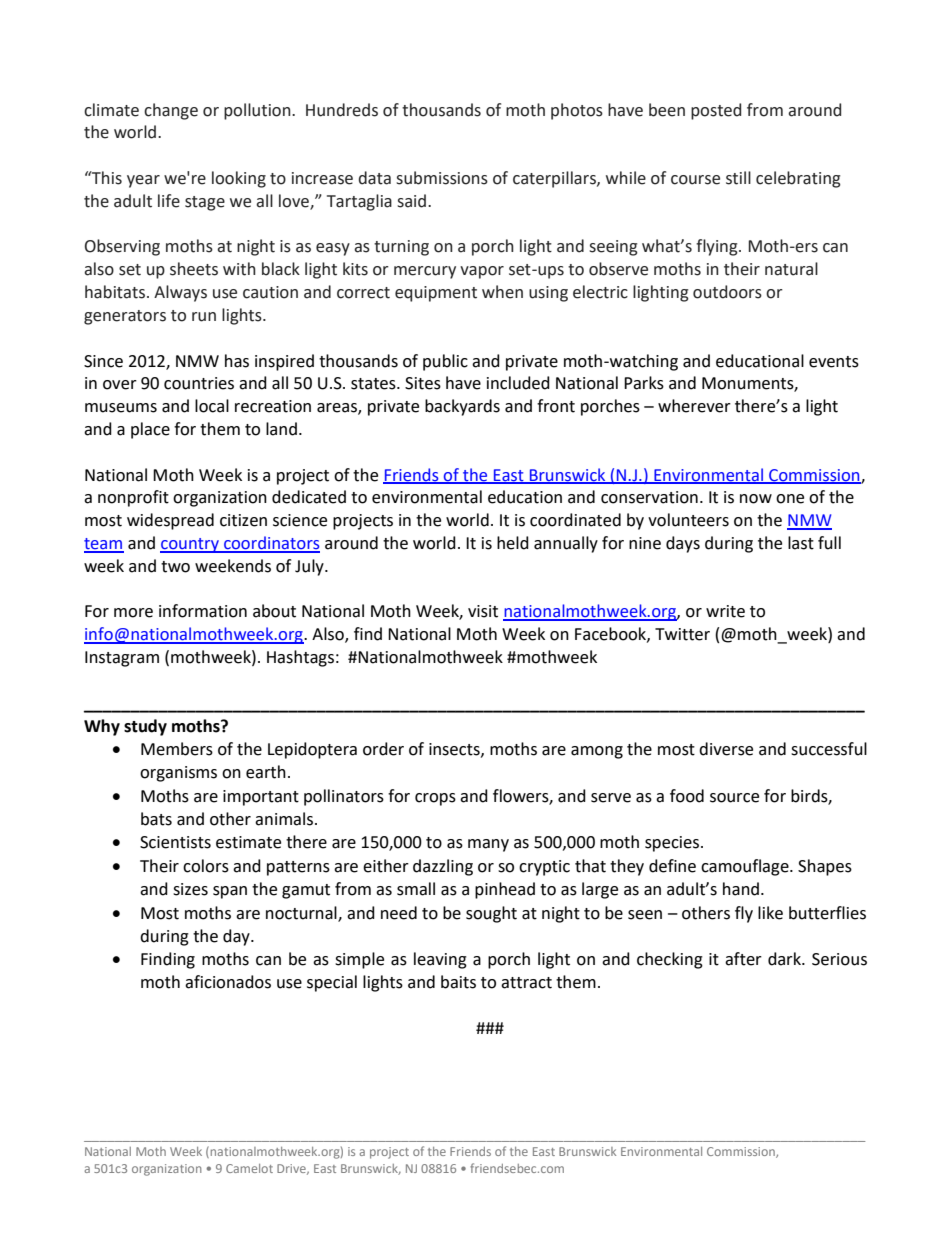 The image size is (952, 1233). I want to click on baits, so click(458, 982).
